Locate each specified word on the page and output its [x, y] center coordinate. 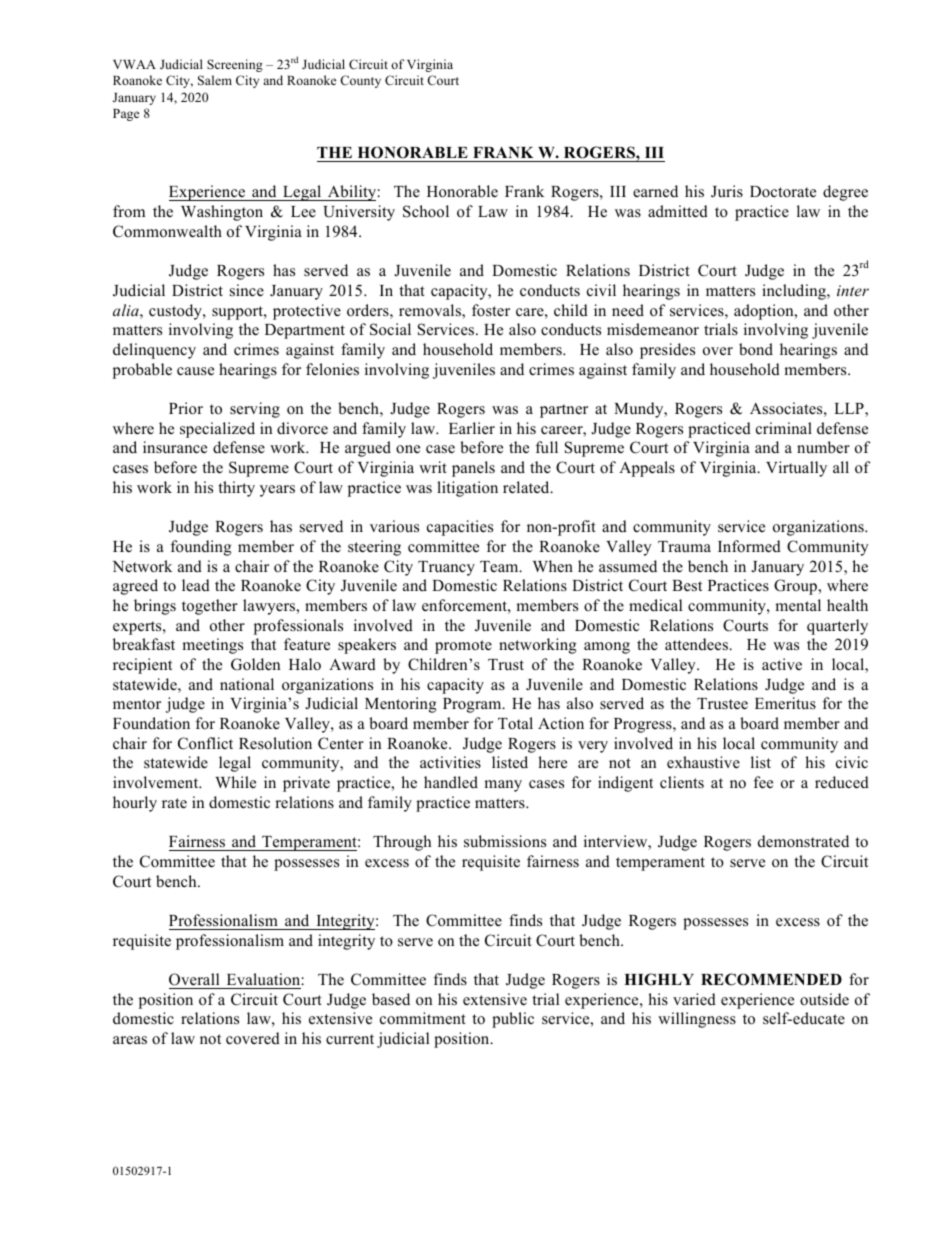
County [360, 81]
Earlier [472, 428]
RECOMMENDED [771, 979]
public [513, 1020]
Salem [215, 80]
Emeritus [785, 703]
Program [473, 705]
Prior [186, 408]
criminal [784, 428]
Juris [727, 191]
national [247, 684]
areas [130, 1040]
